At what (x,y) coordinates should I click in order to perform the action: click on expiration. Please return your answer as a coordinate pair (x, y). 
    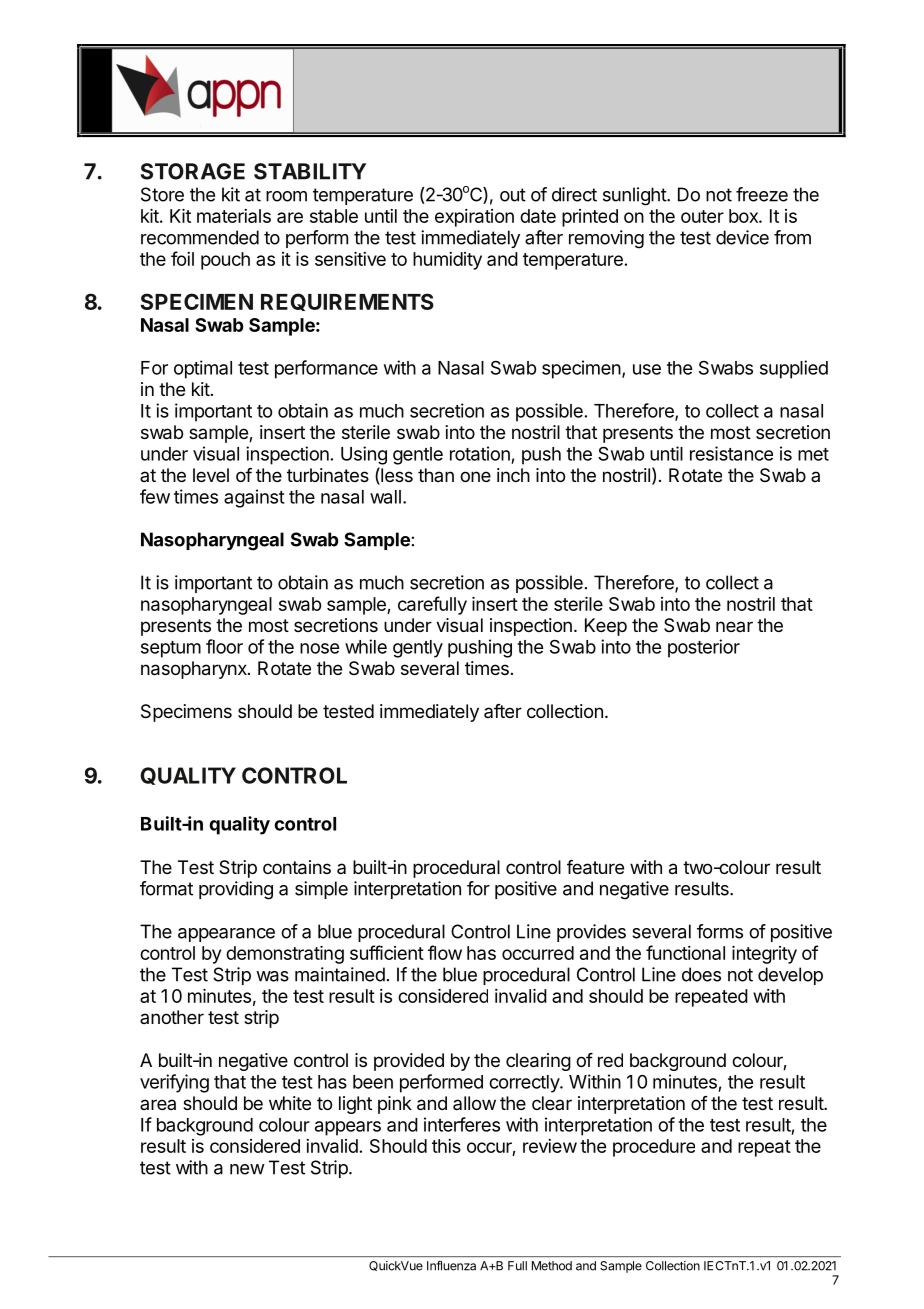
    Looking at the image, I should click on (474, 218).
